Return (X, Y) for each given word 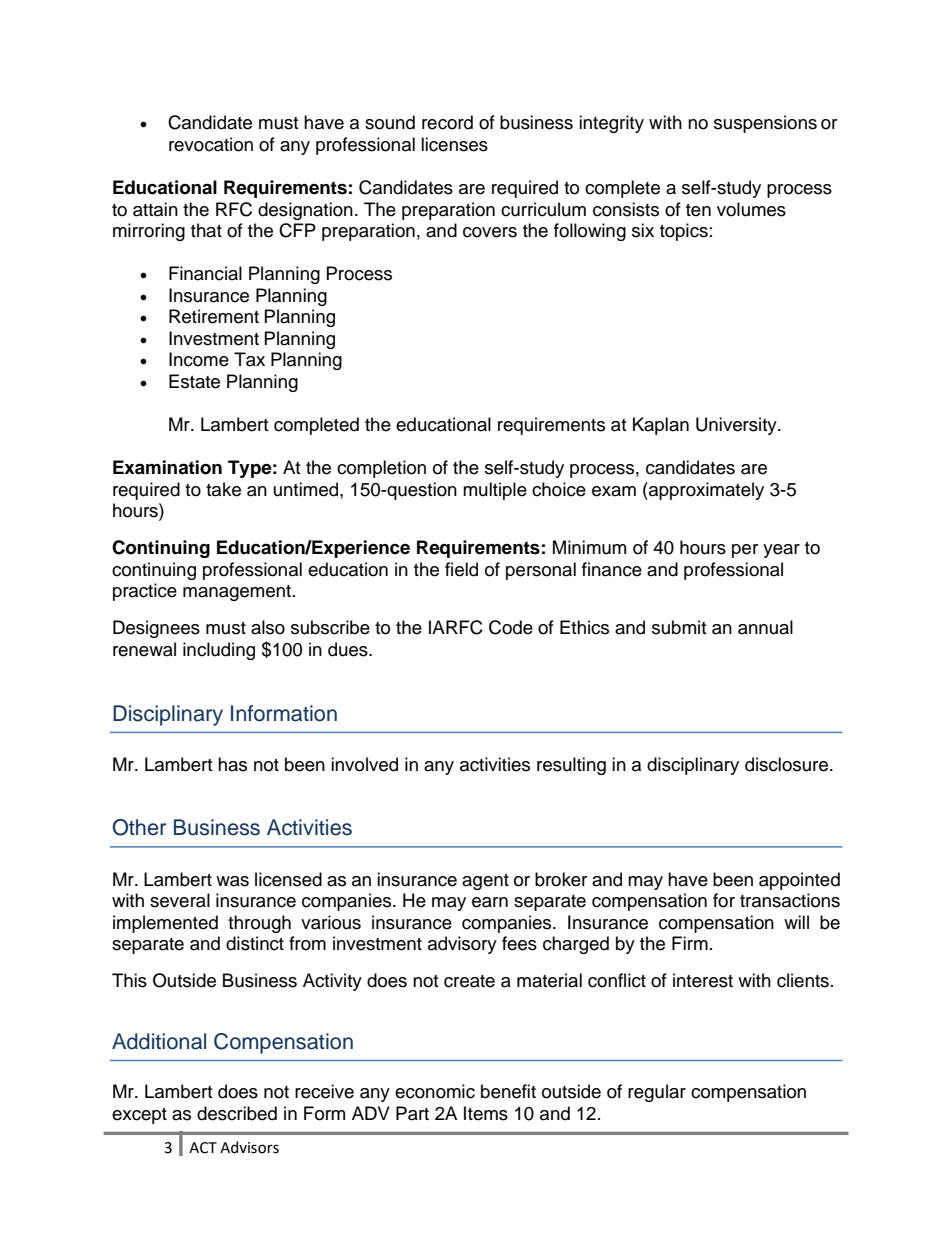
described (237, 1113)
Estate (194, 381)
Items (486, 1113)
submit (679, 627)
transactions (790, 900)
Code (511, 627)
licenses (454, 144)
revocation (211, 144)
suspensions (765, 124)
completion (381, 469)
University (737, 426)
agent (485, 882)
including (219, 651)
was (232, 881)
